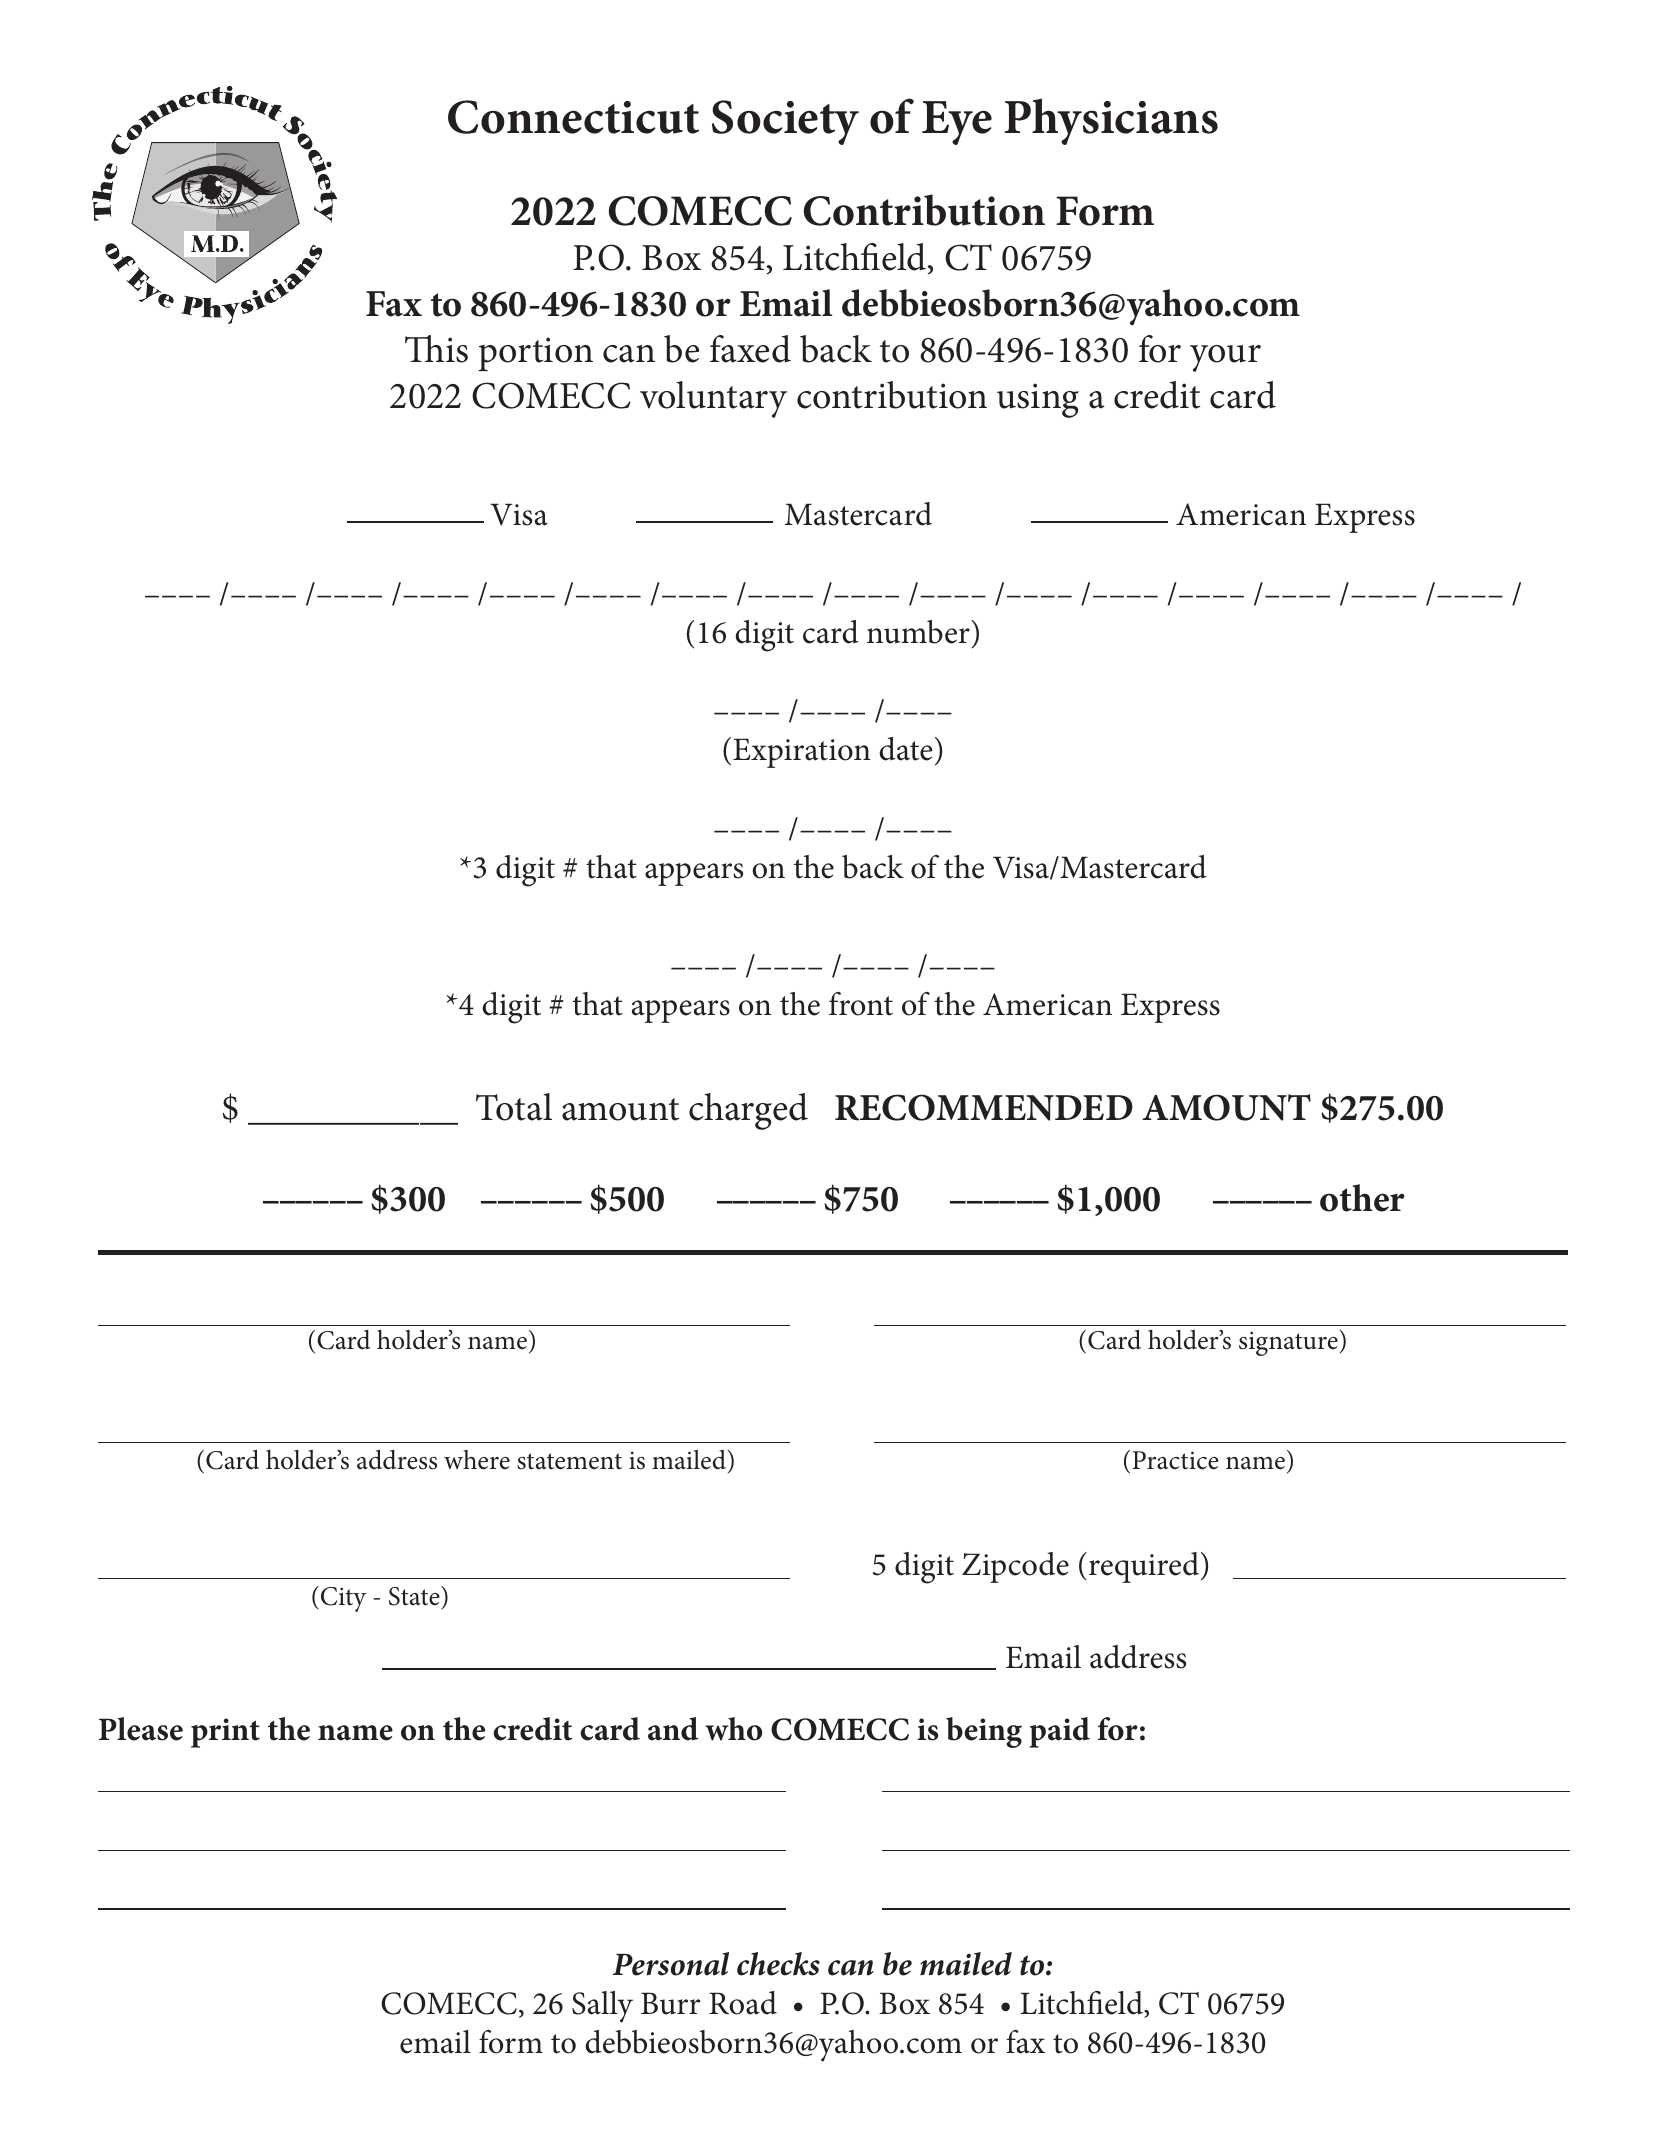 Image resolution: width=1666 pixels, height=2156 pixels. I want to click on checks, so click(778, 1964).
